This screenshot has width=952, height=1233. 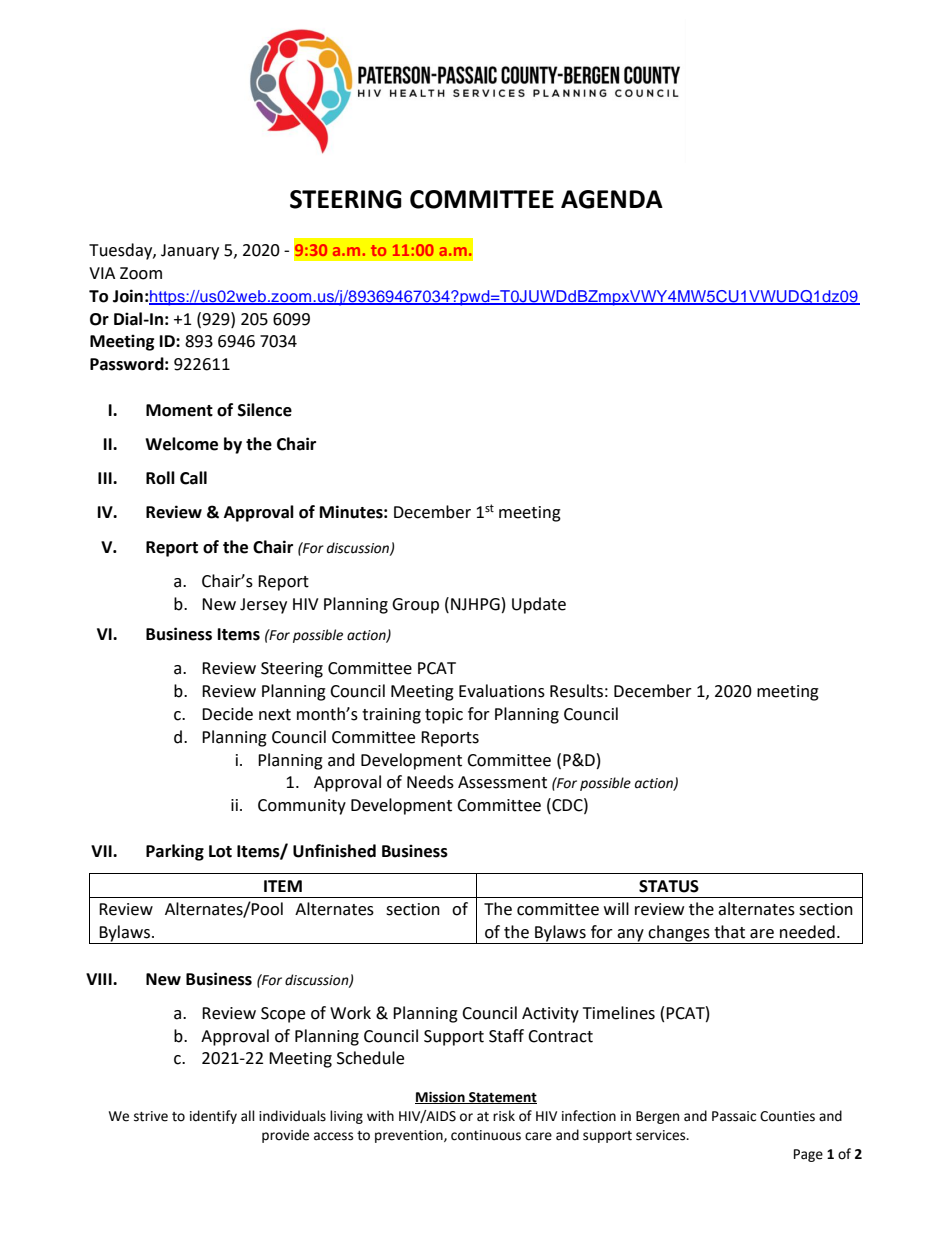 I want to click on Silence, so click(x=265, y=410).
